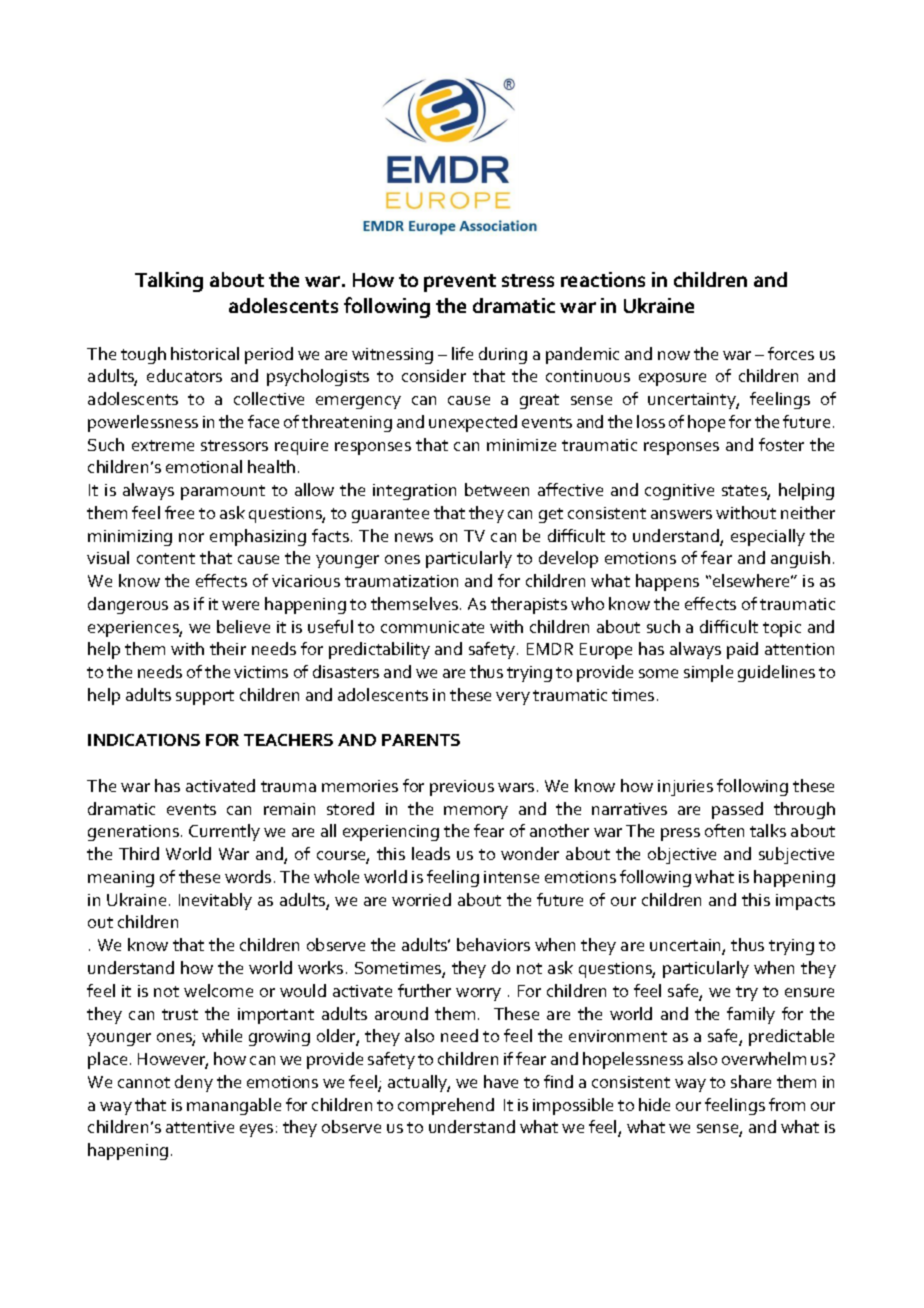 The width and height of the page is (924, 1308). What do you see at coordinates (169, 282) in the page?
I see `Talking` at bounding box center [169, 282].
